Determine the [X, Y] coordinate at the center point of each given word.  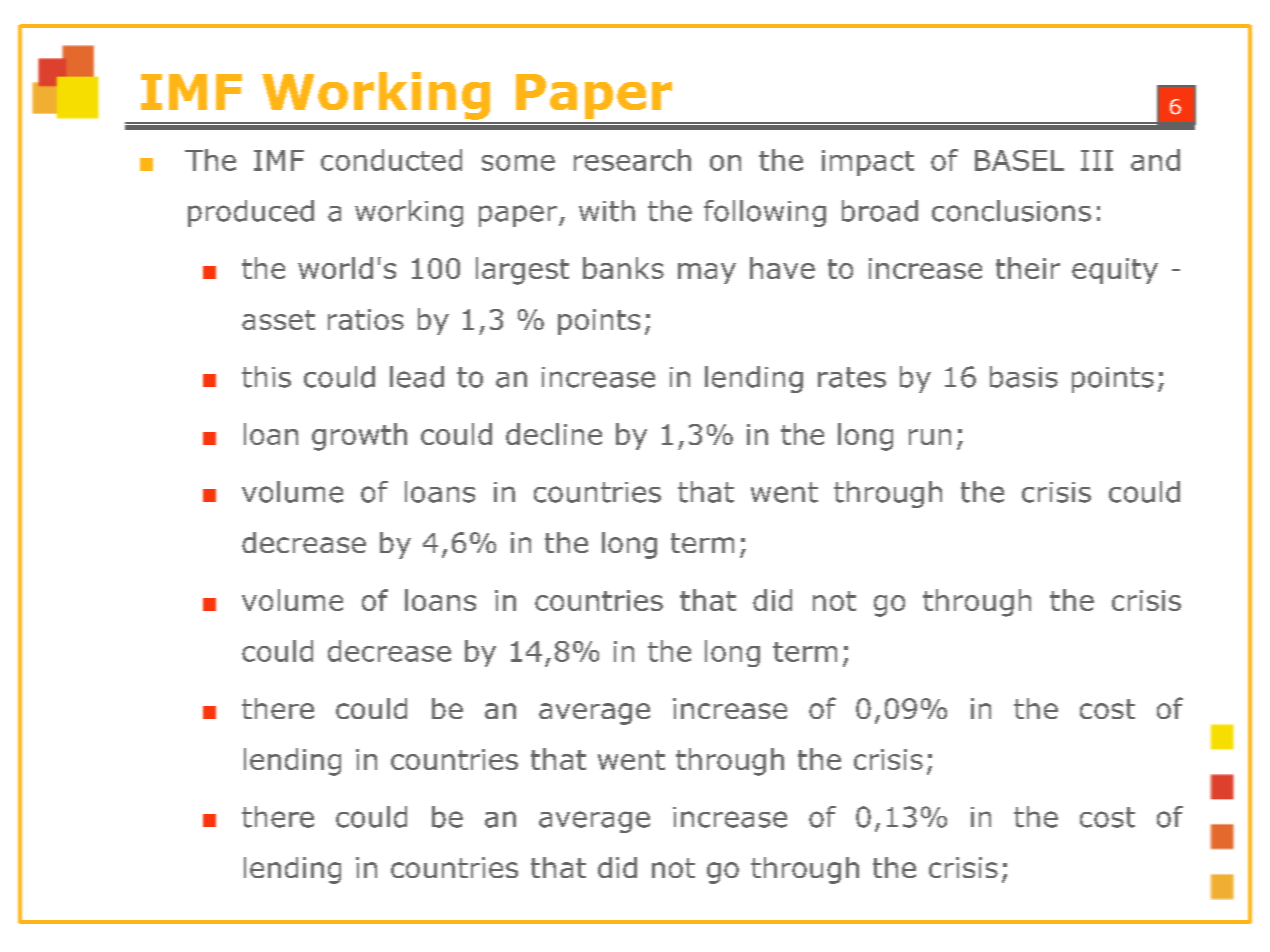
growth [359, 437]
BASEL [1019, 160]
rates [852, 377]
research [632, 160]
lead [417, 377]
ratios [366, 319]
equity [1115, 271]
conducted [391, 160]
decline [554, 434]
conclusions [1011, 211]
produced [251, 213]
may [707, 273]
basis [1024, 377]
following [765, 213]
